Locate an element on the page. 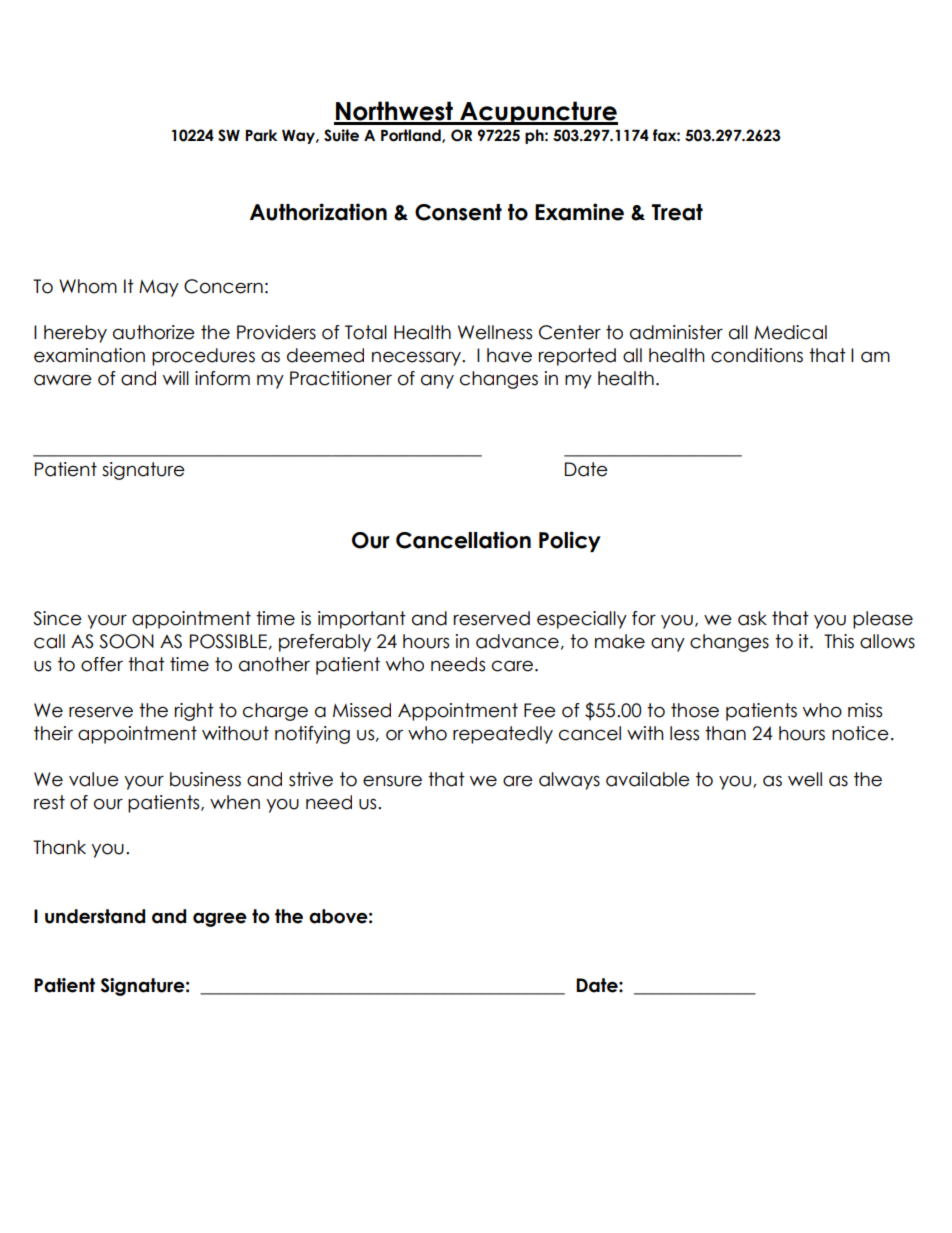 The image size is (952, 1233). Treat is located at coordinates (677, 212).
